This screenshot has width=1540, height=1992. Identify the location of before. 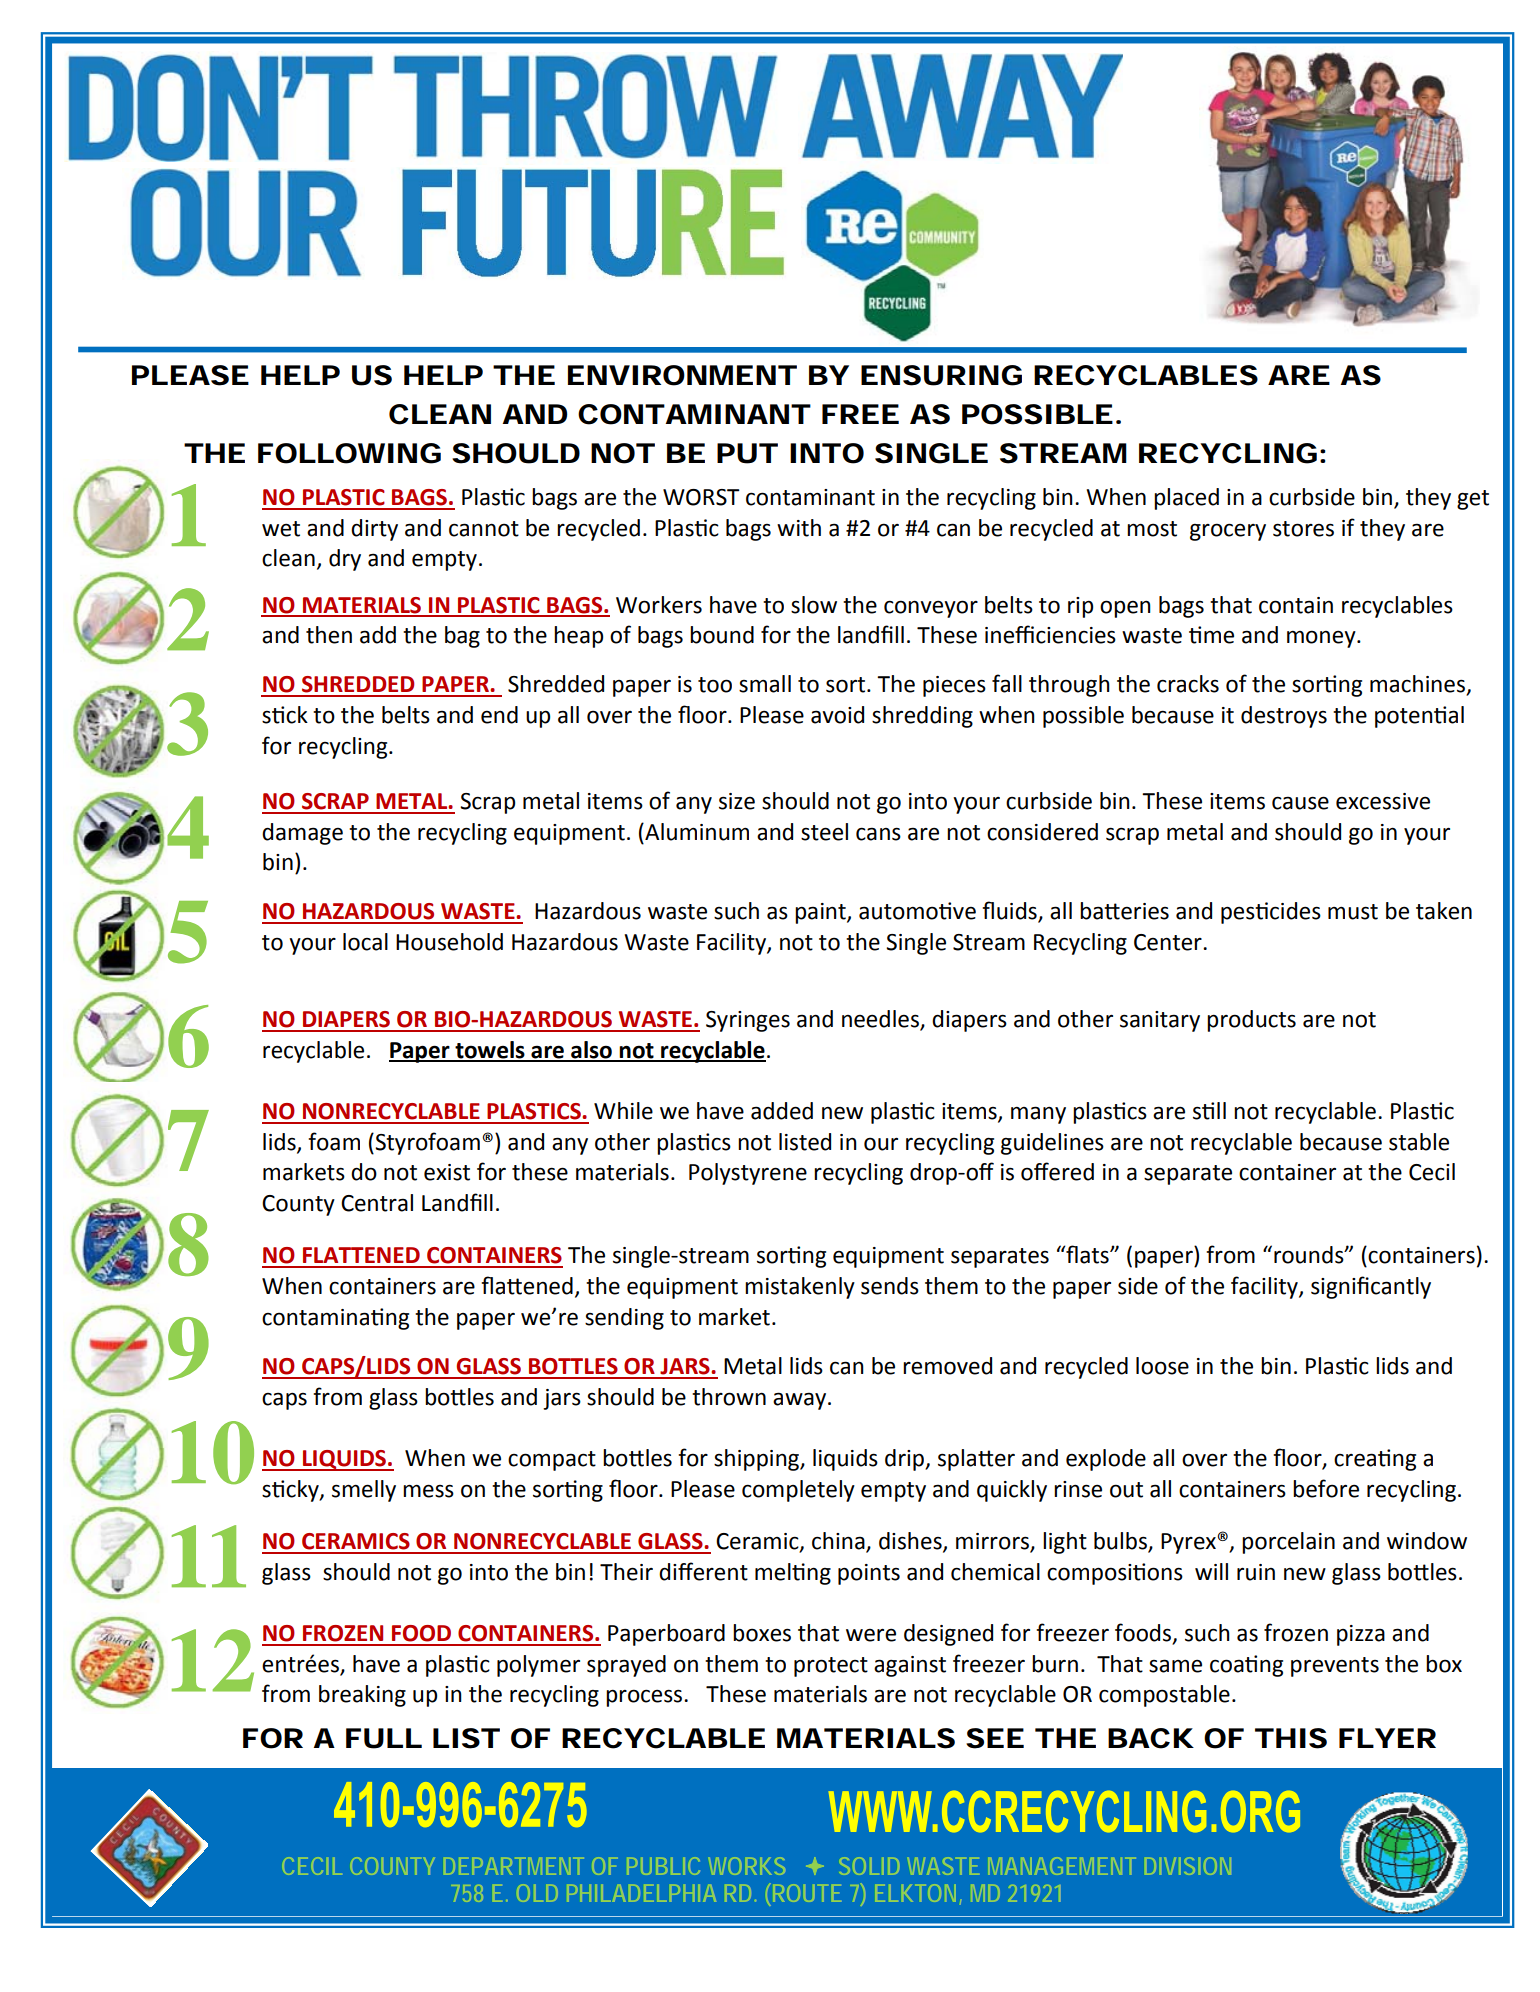
(1326, 1488).
